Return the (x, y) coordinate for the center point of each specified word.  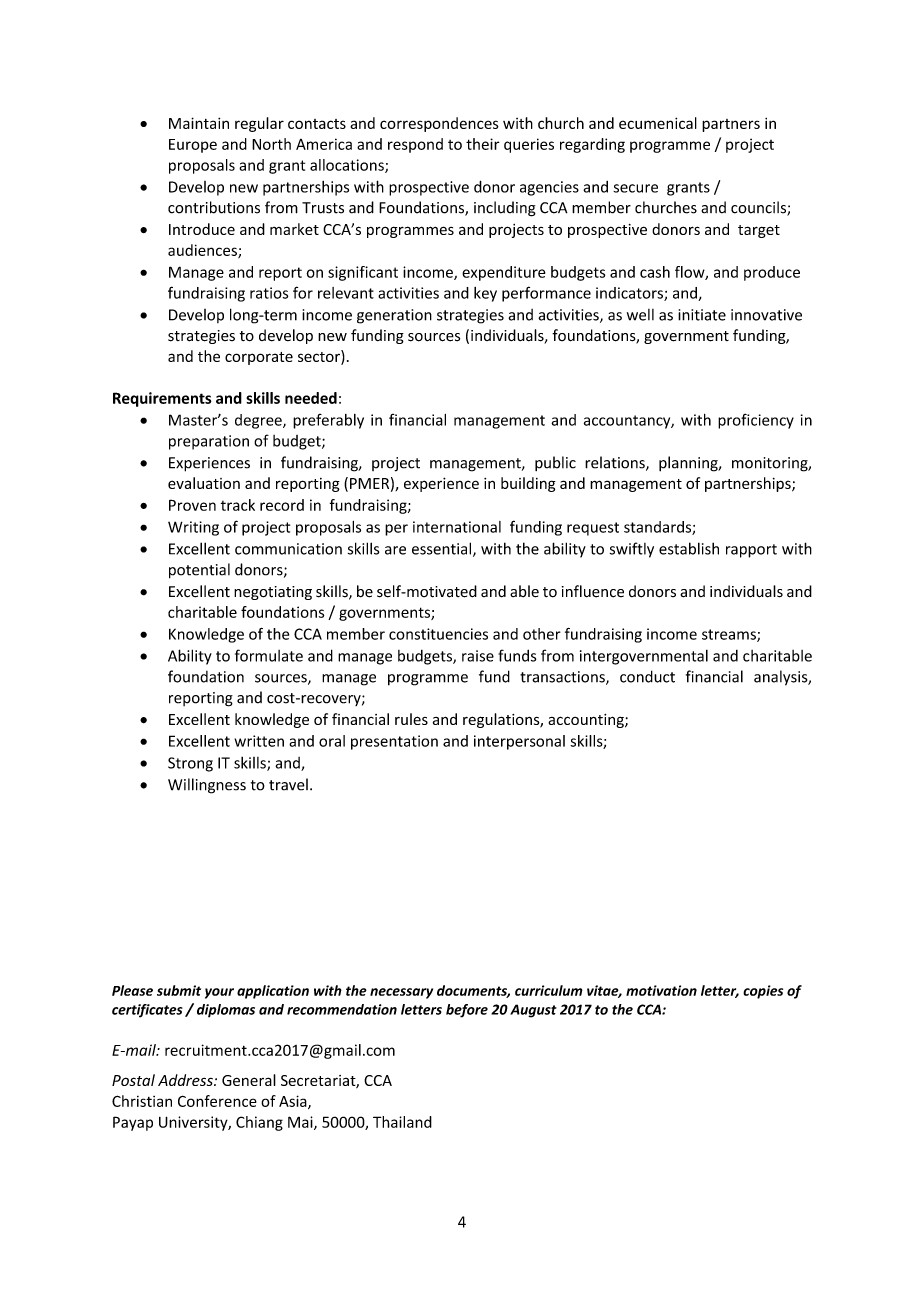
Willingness (207, 786)
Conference (217, 1101)
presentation (394, 742)
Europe (193, 146)
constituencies (438, 634)
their (483, 144)
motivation (661, 990)
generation (394, 316)
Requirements (162, 399)
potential (199, 571)
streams (730, 635)
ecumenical (658, 123)
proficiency (756, 421)
